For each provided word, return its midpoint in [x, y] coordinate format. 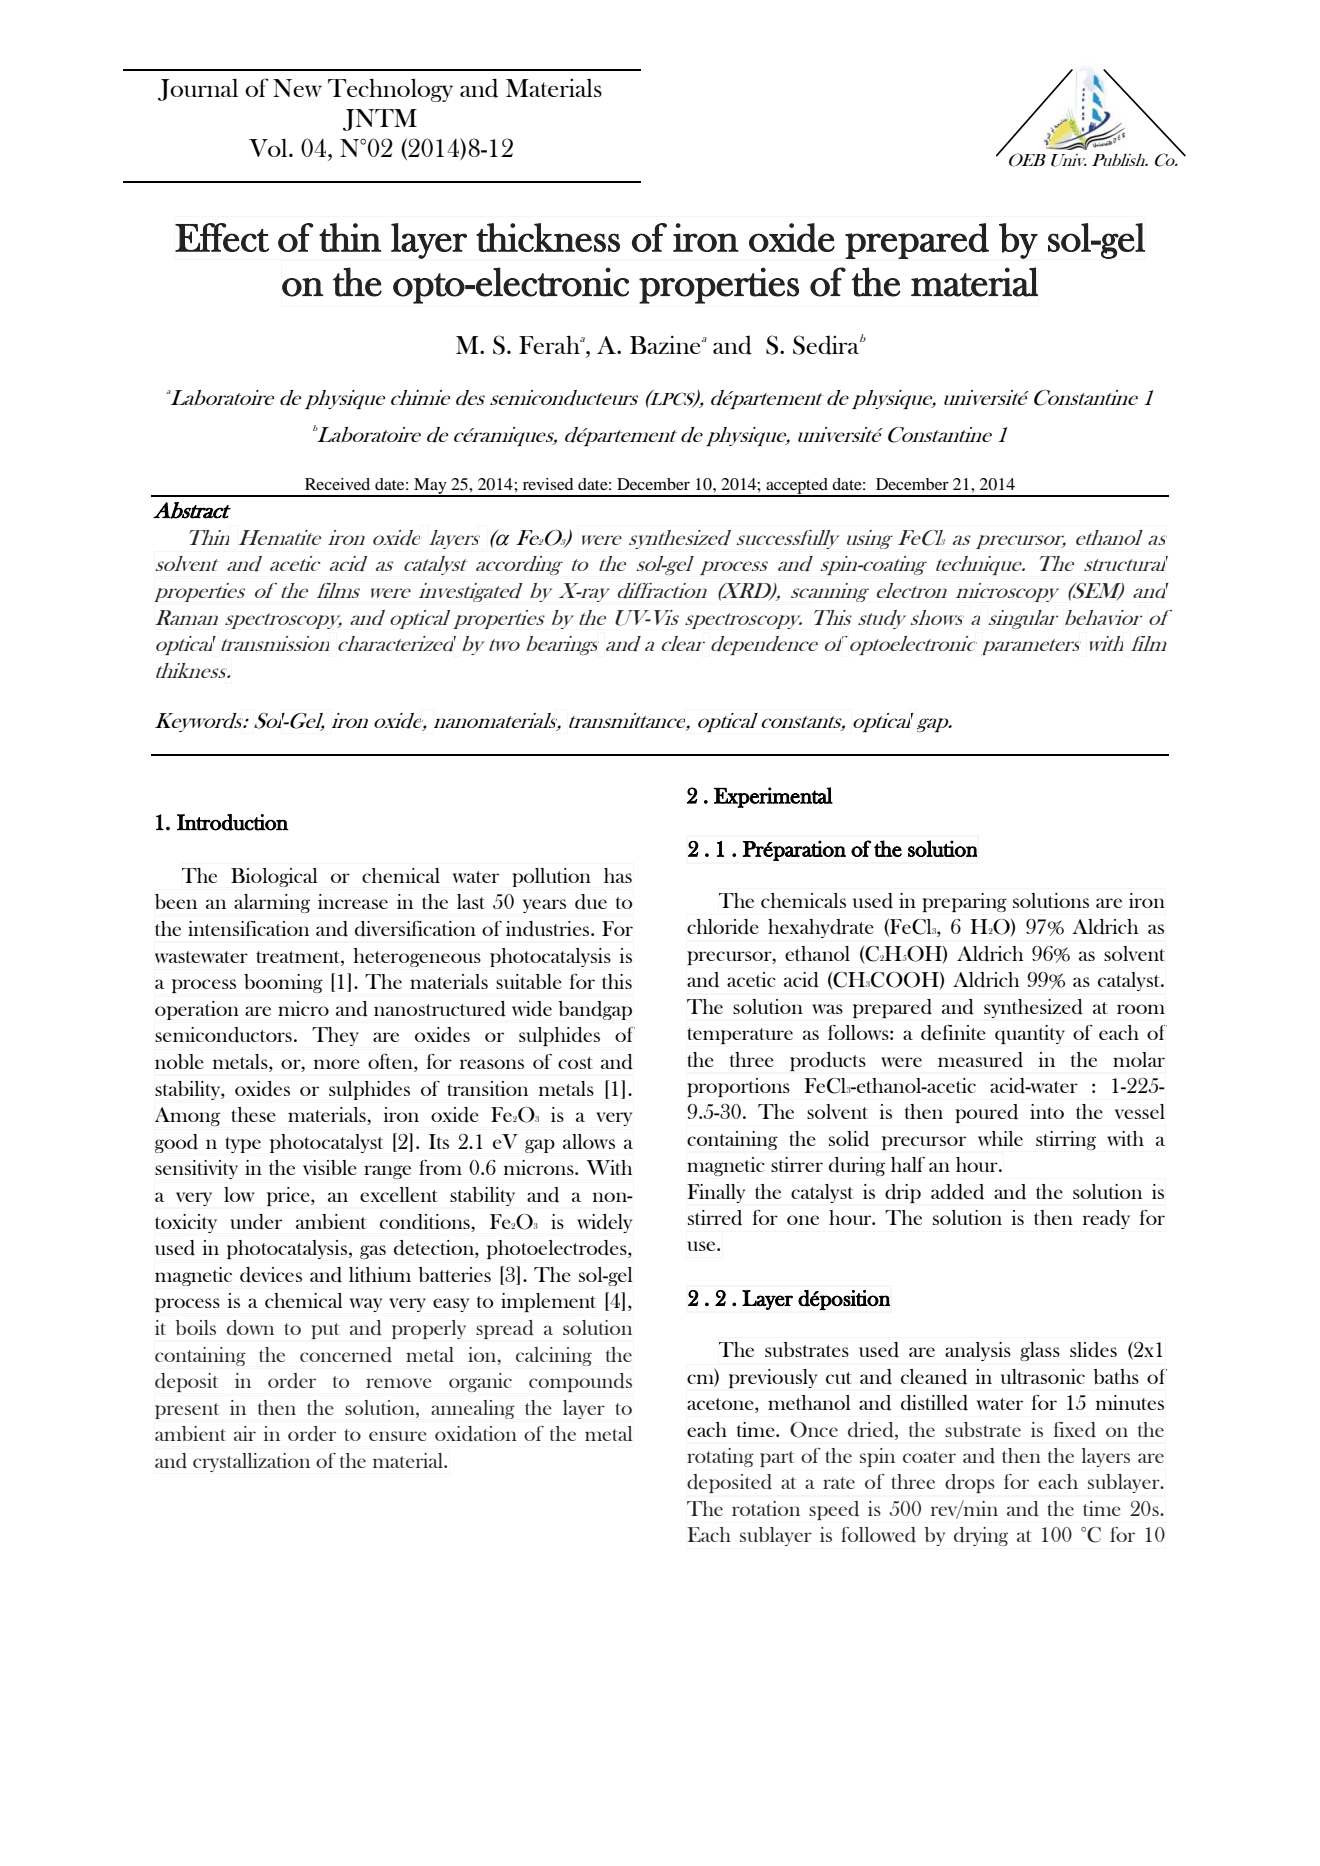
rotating [720, 1457]
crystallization [251, 1462]
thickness [548, 237]
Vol [269, 147]
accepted [797, 487]
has [618, 875]
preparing [964, 902]
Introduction [233, 822]
